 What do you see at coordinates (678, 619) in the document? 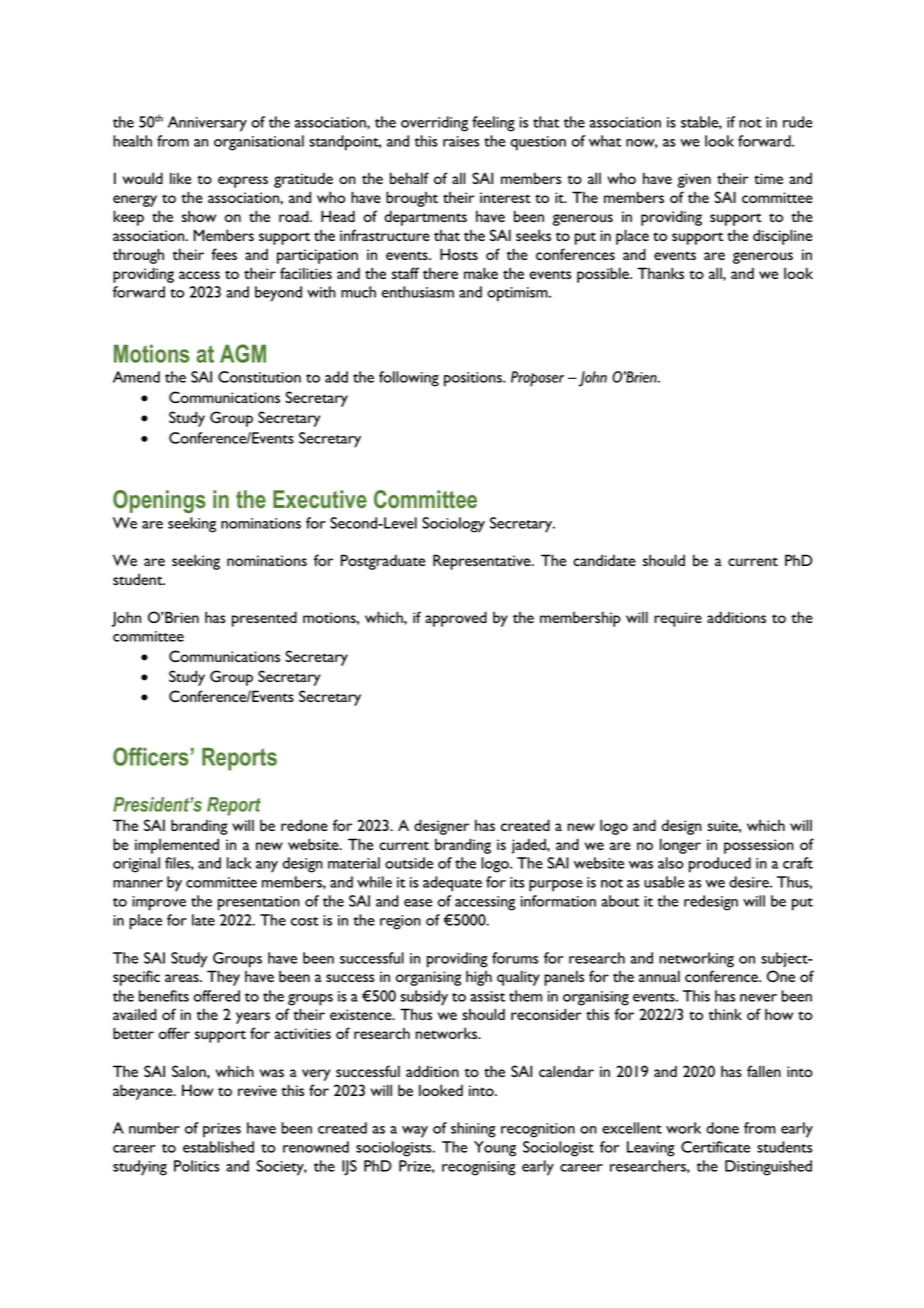
I see `require` at bounding box center [678, 619].
